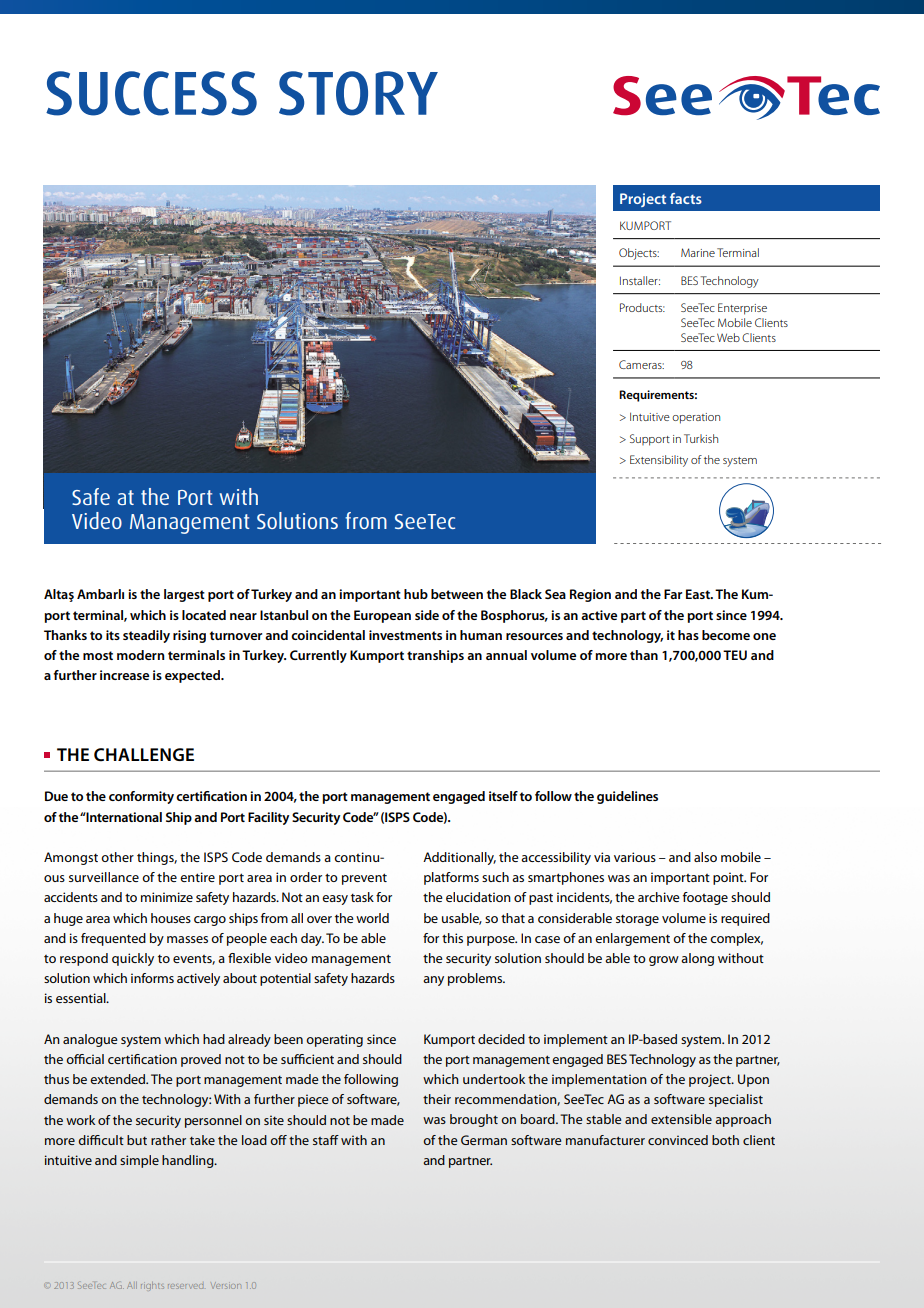 This screenshot has width=924, height=1308. Describe the element at coordinates (326, 1140) in the screenshot. I see `staff` at that location.
